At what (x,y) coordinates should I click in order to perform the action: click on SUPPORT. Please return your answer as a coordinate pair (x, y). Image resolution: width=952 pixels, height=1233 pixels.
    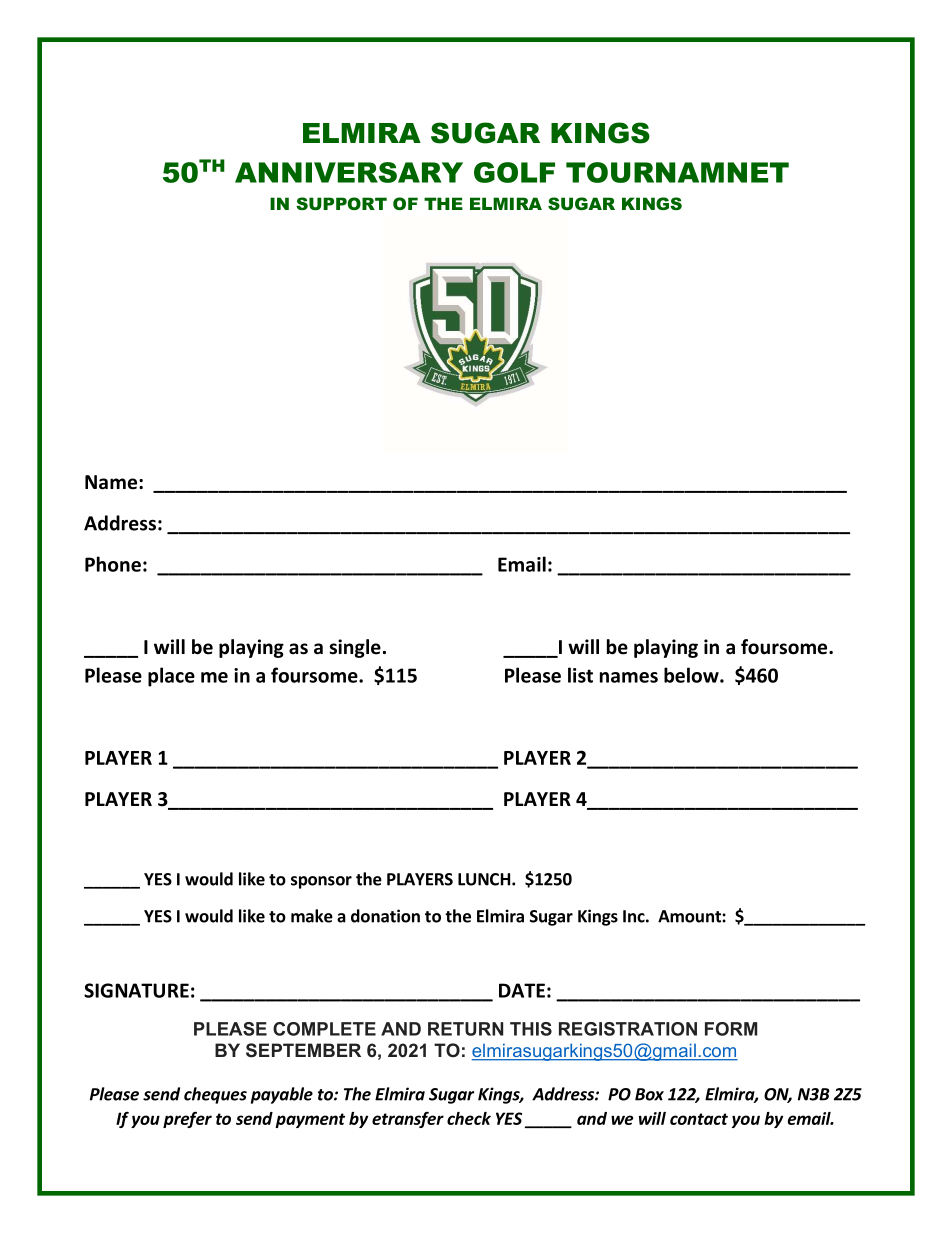
    Looking at the image, I should click on (341, 203).
